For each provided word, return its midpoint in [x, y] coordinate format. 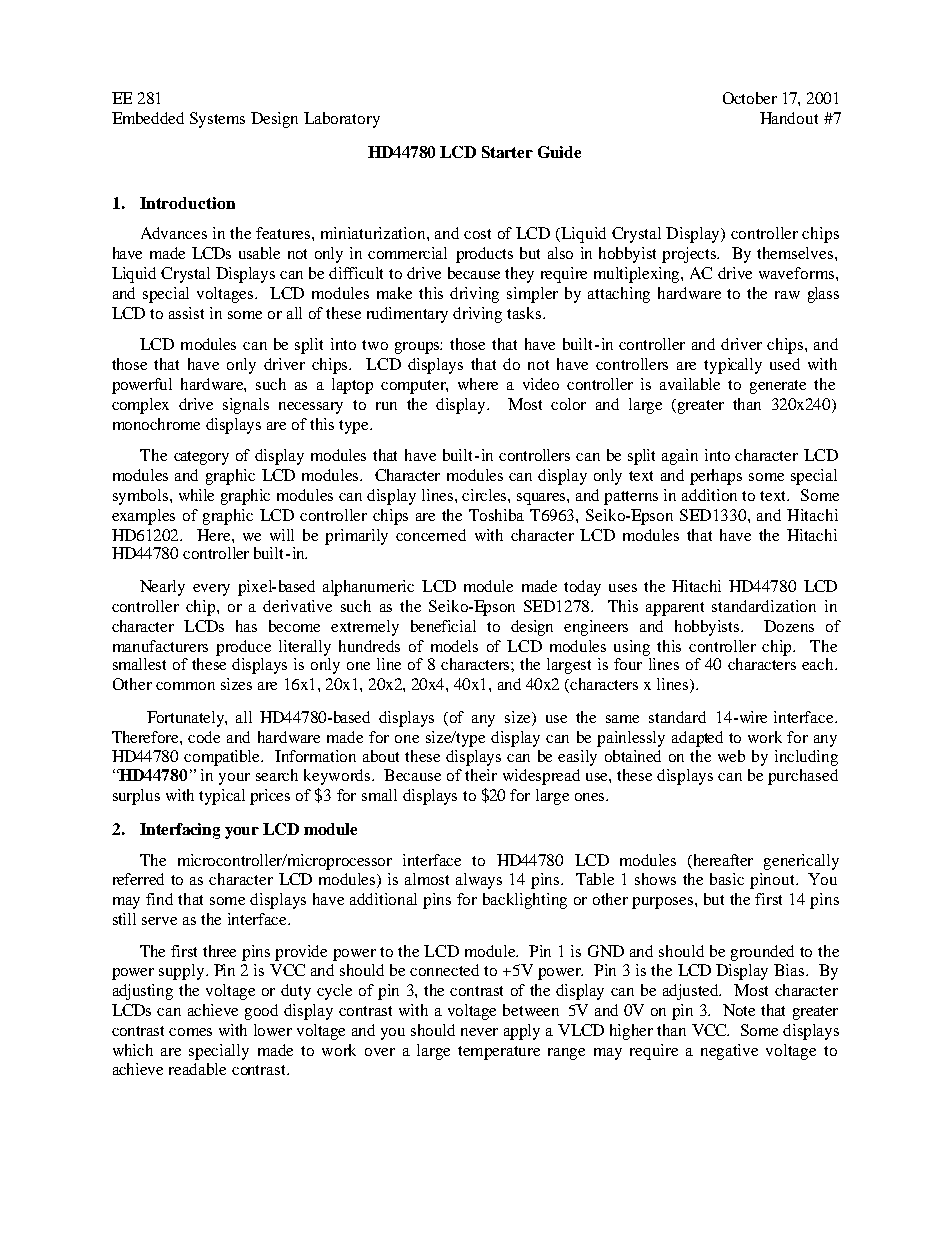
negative [729, 1052]
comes [190, 1032]
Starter [507, 152]
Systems [217, 120]
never [479, 1032]
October [750, 98]
